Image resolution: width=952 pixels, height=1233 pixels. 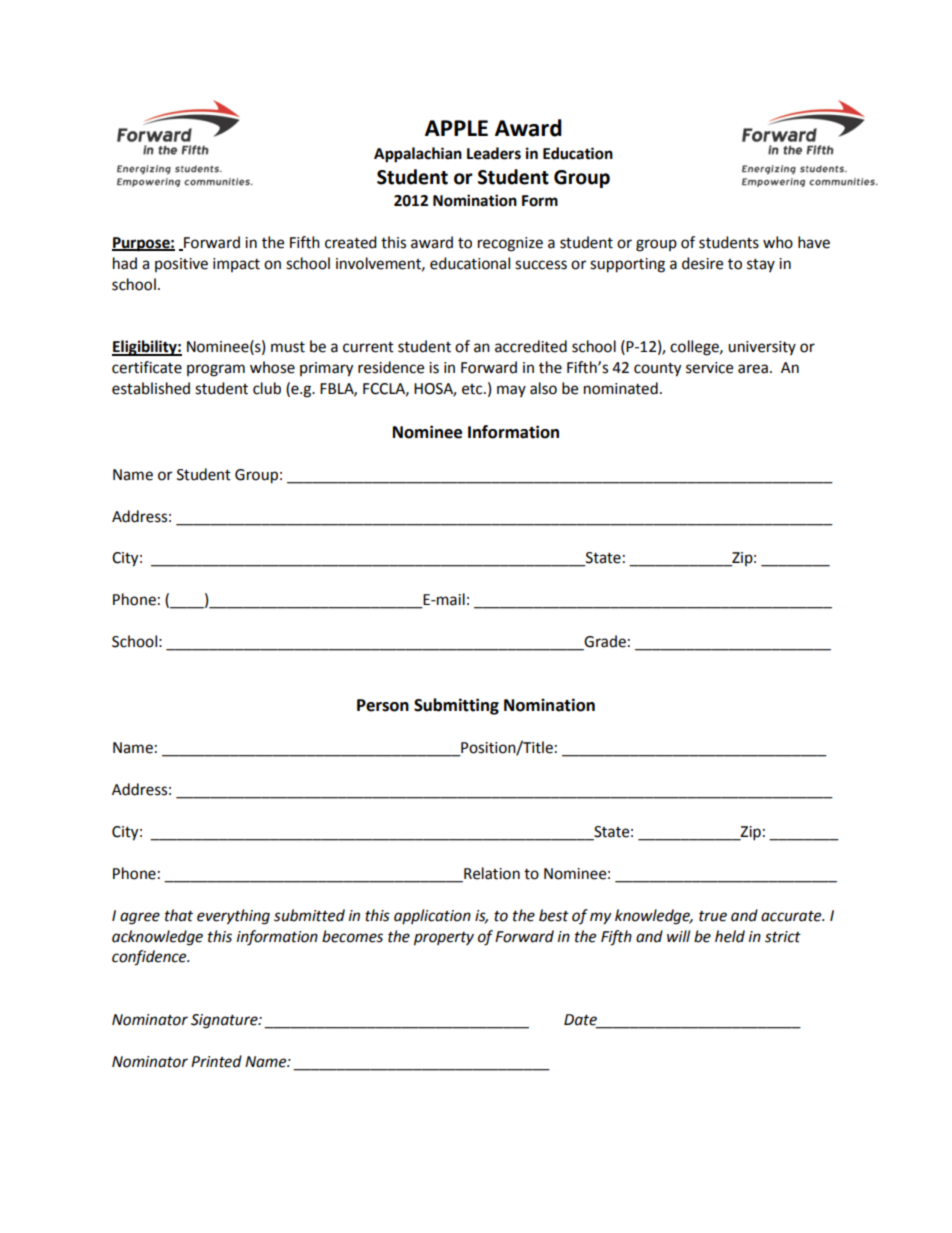 What do you see at coordinates (621, 388) in the screenshot?
I see `nominated` at bounding box center [621, 388].
